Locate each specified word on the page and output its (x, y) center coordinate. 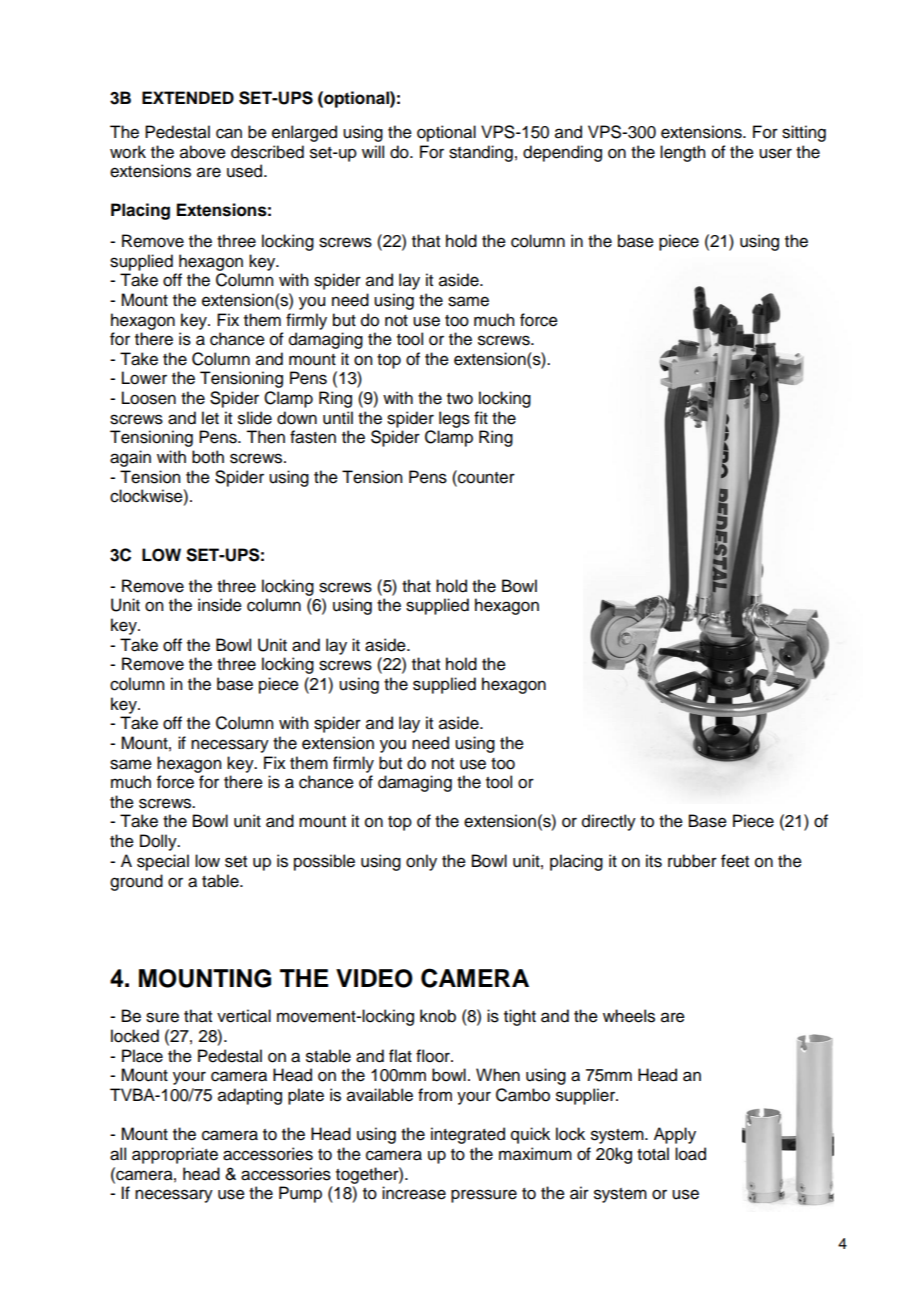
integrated (468, 1135)
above (203, 152)
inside (220, 605)
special (163, 862)
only (421, 862)
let (210, 418)
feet (735, 861)
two (460, 399)
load (690, 1154)
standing (481, 153)
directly (609, 822)
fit (481, 417)
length (682, 153)
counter (485, 477)
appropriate (175, 1155)
